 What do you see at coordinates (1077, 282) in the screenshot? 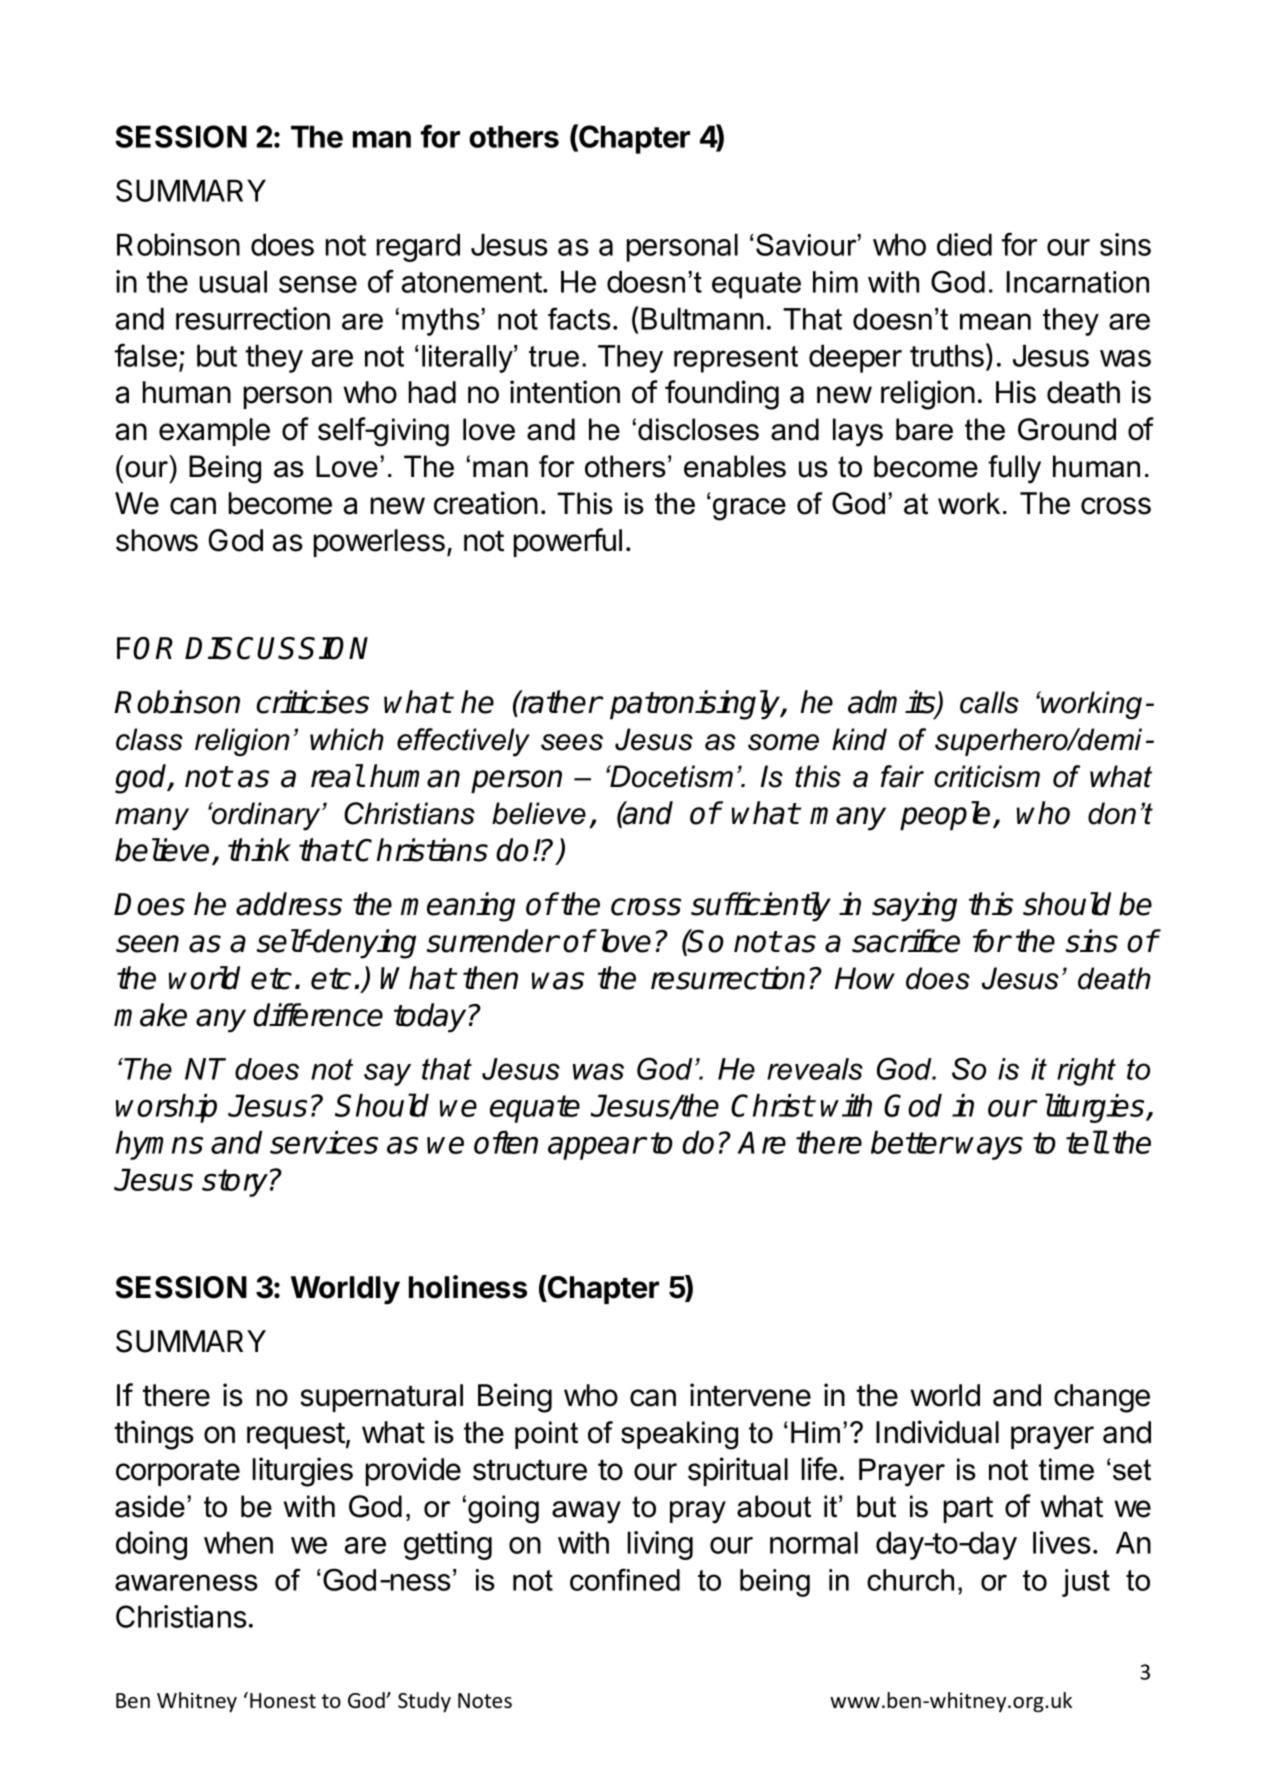
I see `Incarnation` at bounding box center [1077, 282].
